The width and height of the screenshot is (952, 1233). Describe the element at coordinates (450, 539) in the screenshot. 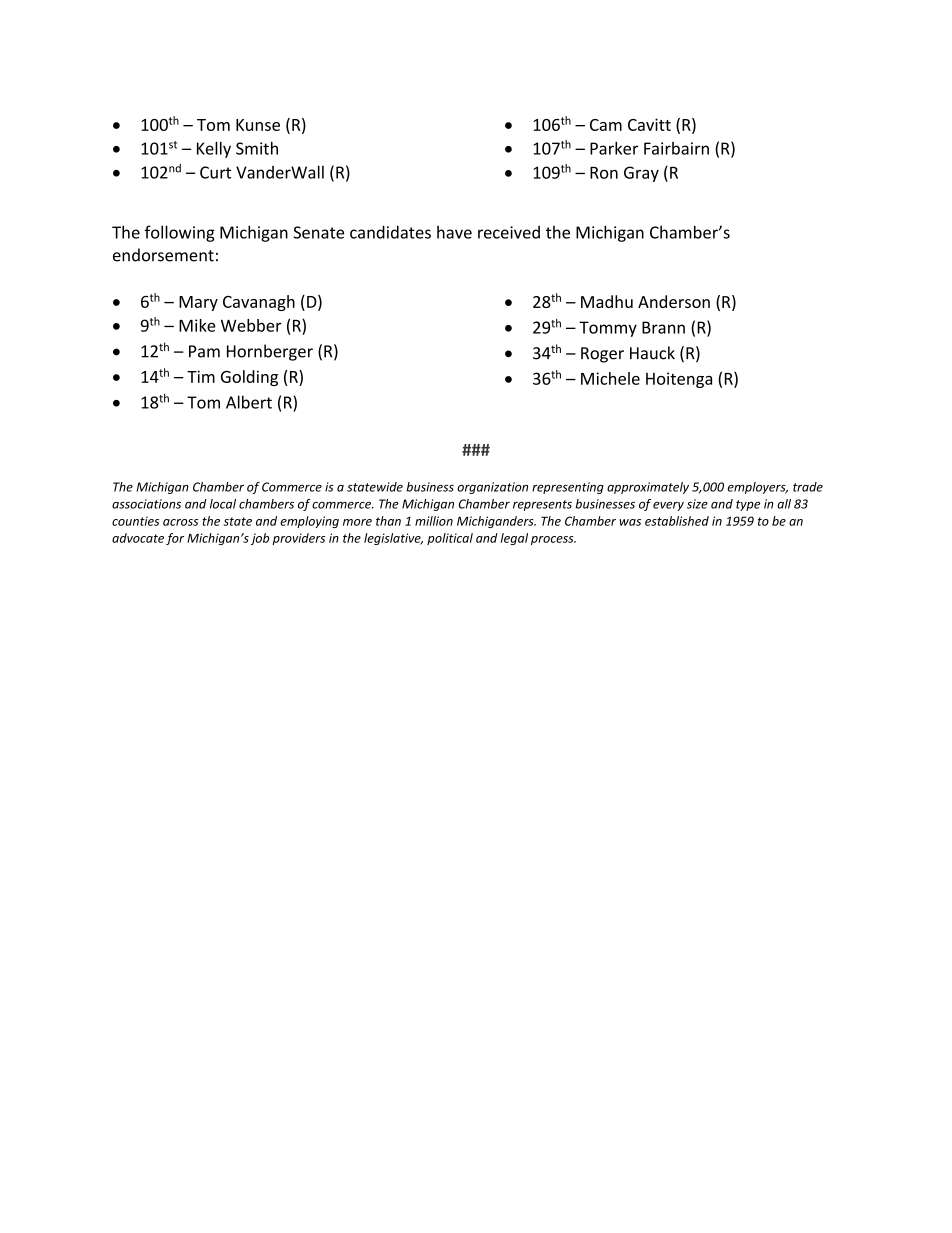

I see `political` at that location.
